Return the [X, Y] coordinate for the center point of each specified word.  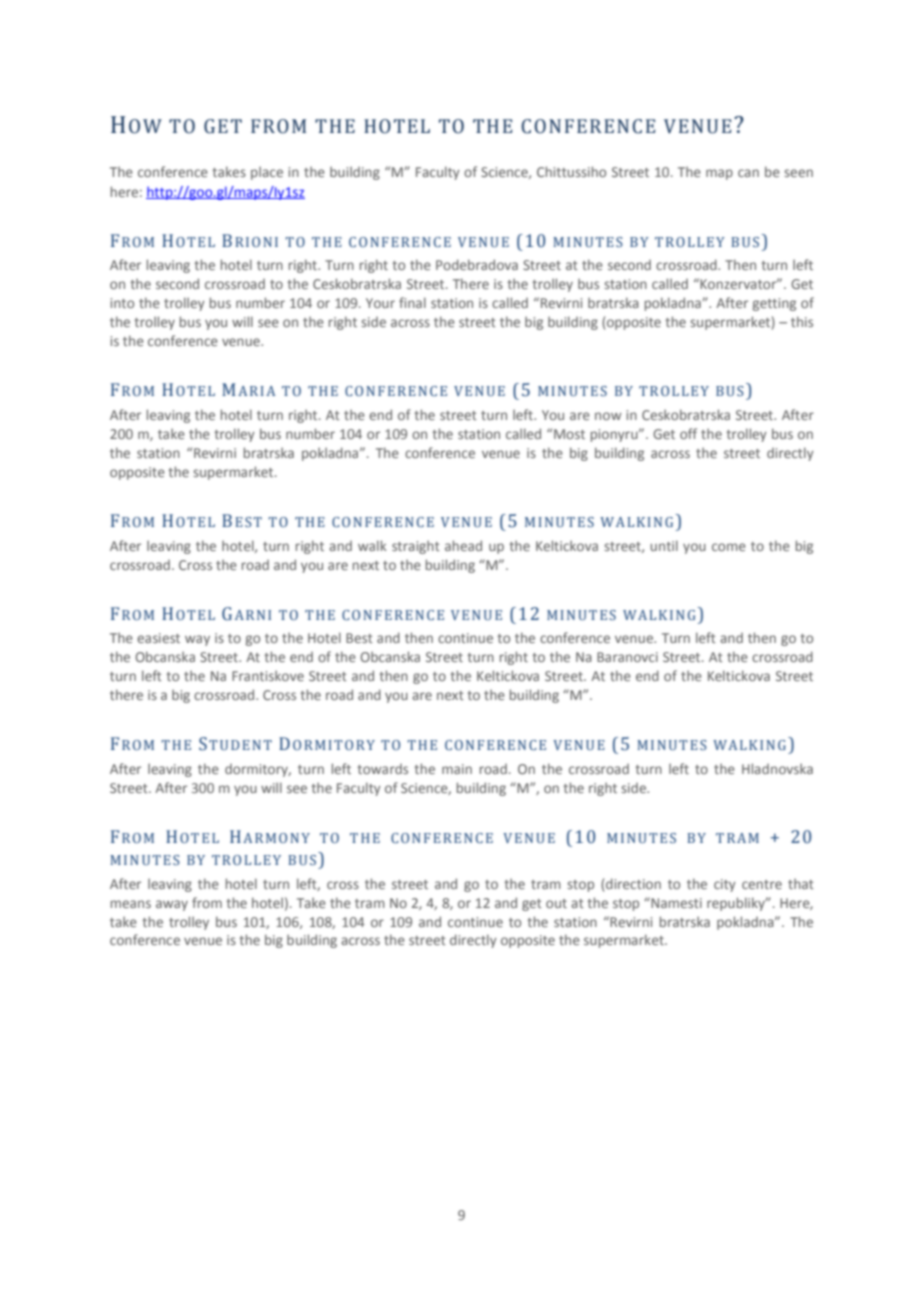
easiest [158, 638]
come [729, 547]
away [172, 905]
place [267, 173]
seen [798, 173]
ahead [463, 545]
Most [569, 434]
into [122, 303]
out [556, 903]
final [412, 302]
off [688, 433]
